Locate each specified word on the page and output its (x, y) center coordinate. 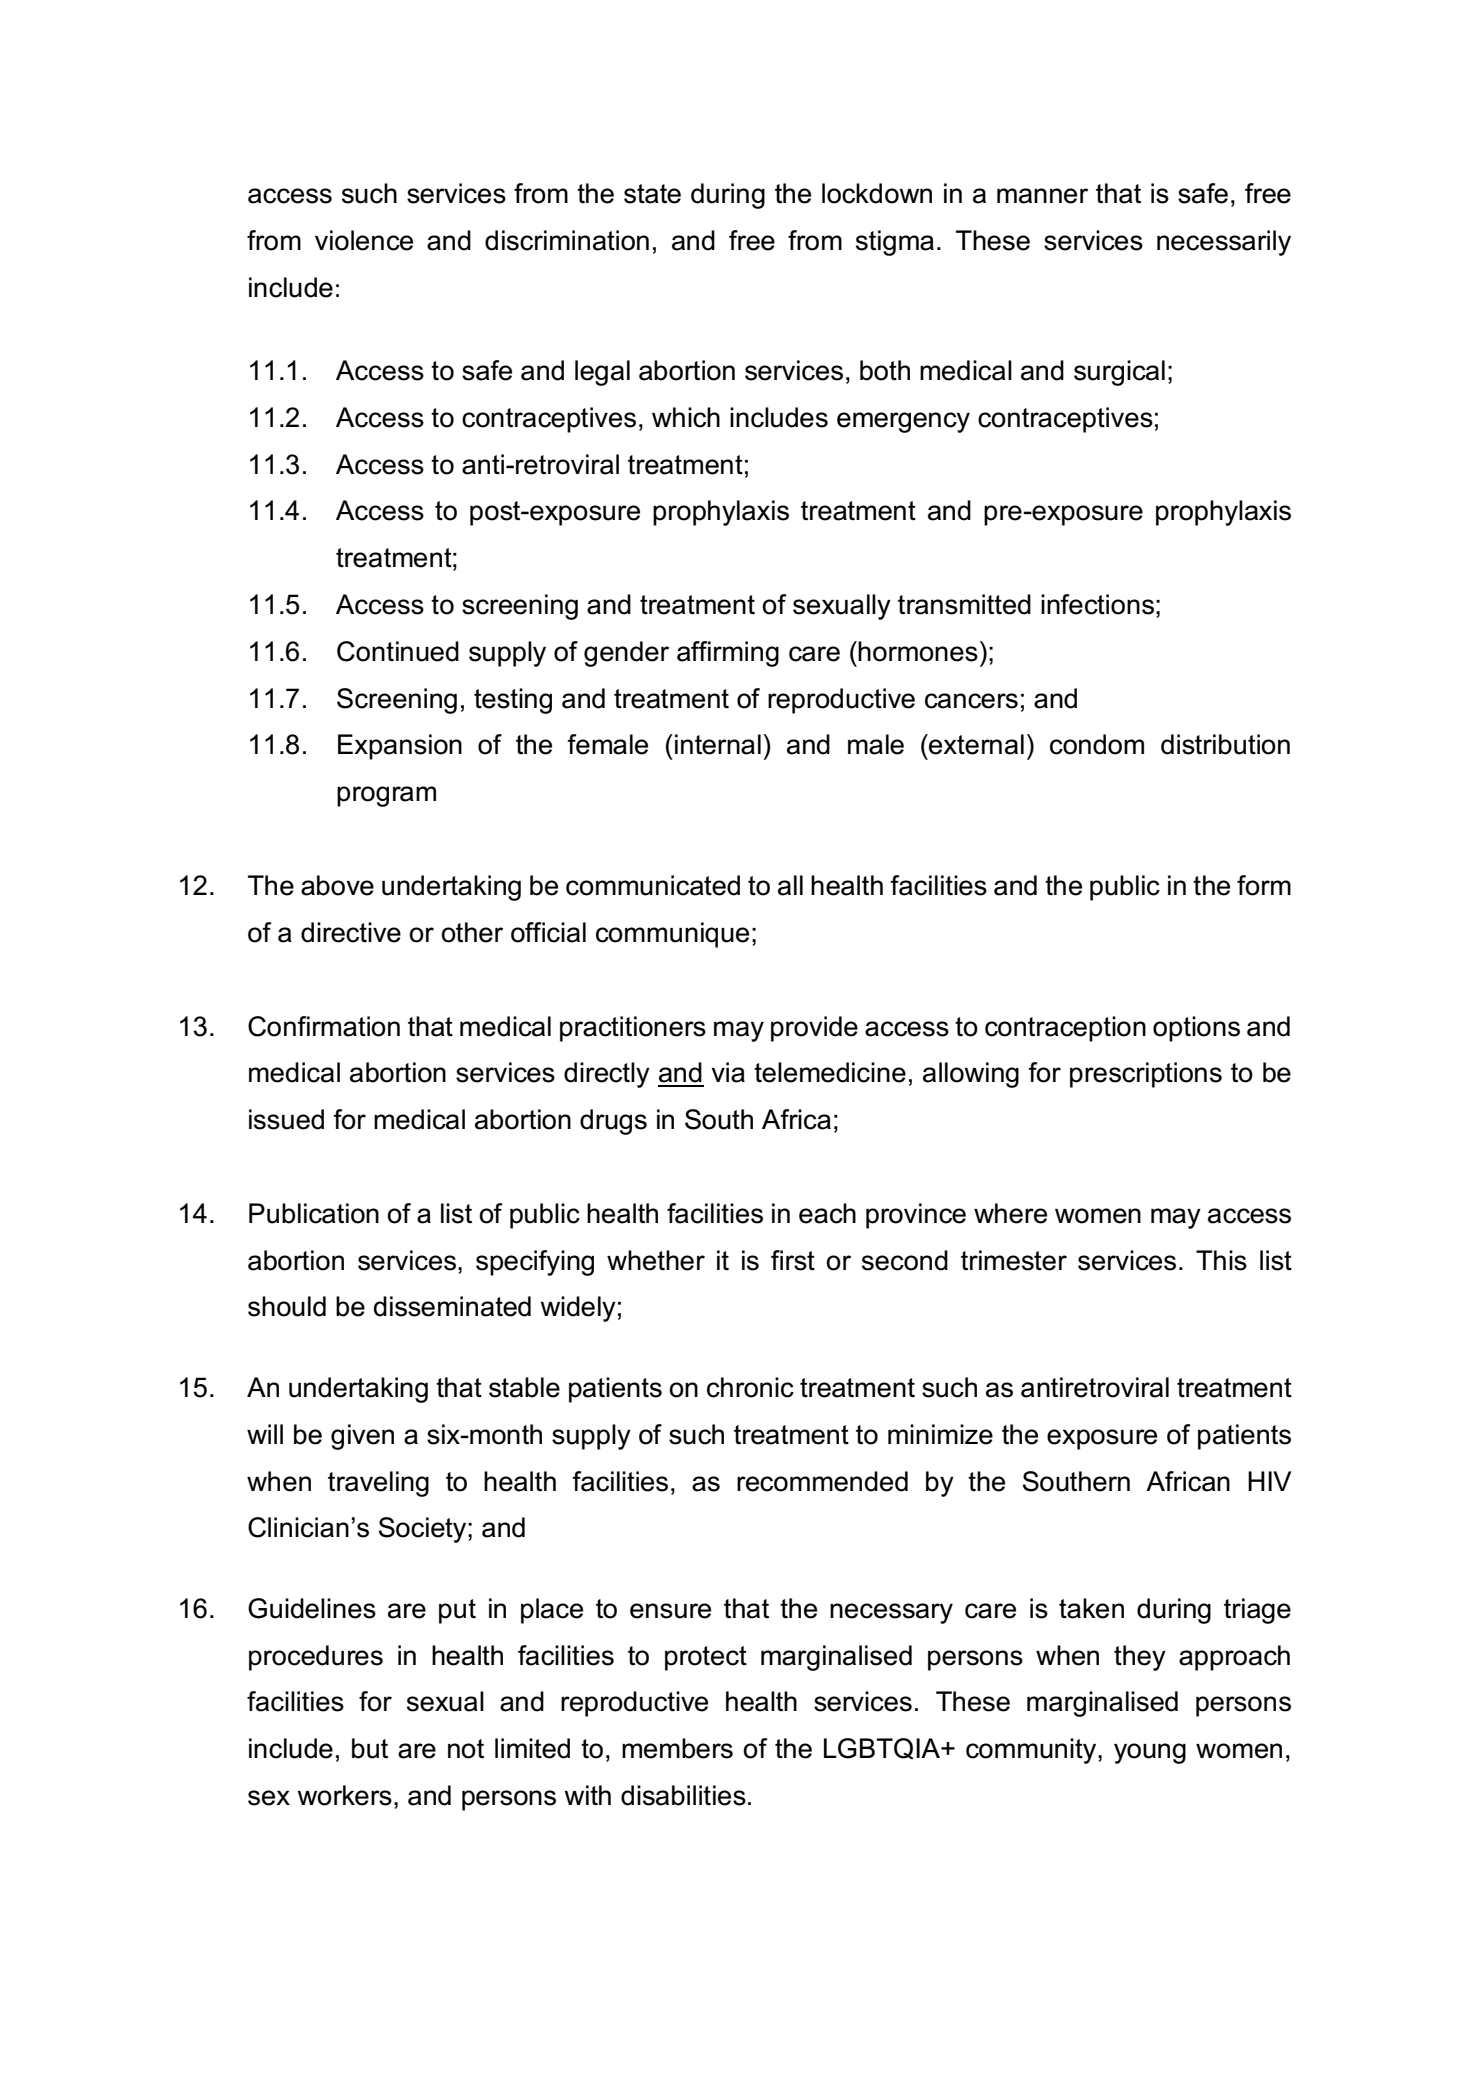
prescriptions (1146, 1075)
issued (286, 1119)
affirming (728, 654)
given (362, 1437)
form (1264, 885)
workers (344, 1795)
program (386, 796)
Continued (398, 651)
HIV (1269, 1481)
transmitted (964, 604)
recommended (822, 1481)
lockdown (877, 193)
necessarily (1224, 243)
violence (364, 240)
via (728, 1072)
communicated (653, 885)
